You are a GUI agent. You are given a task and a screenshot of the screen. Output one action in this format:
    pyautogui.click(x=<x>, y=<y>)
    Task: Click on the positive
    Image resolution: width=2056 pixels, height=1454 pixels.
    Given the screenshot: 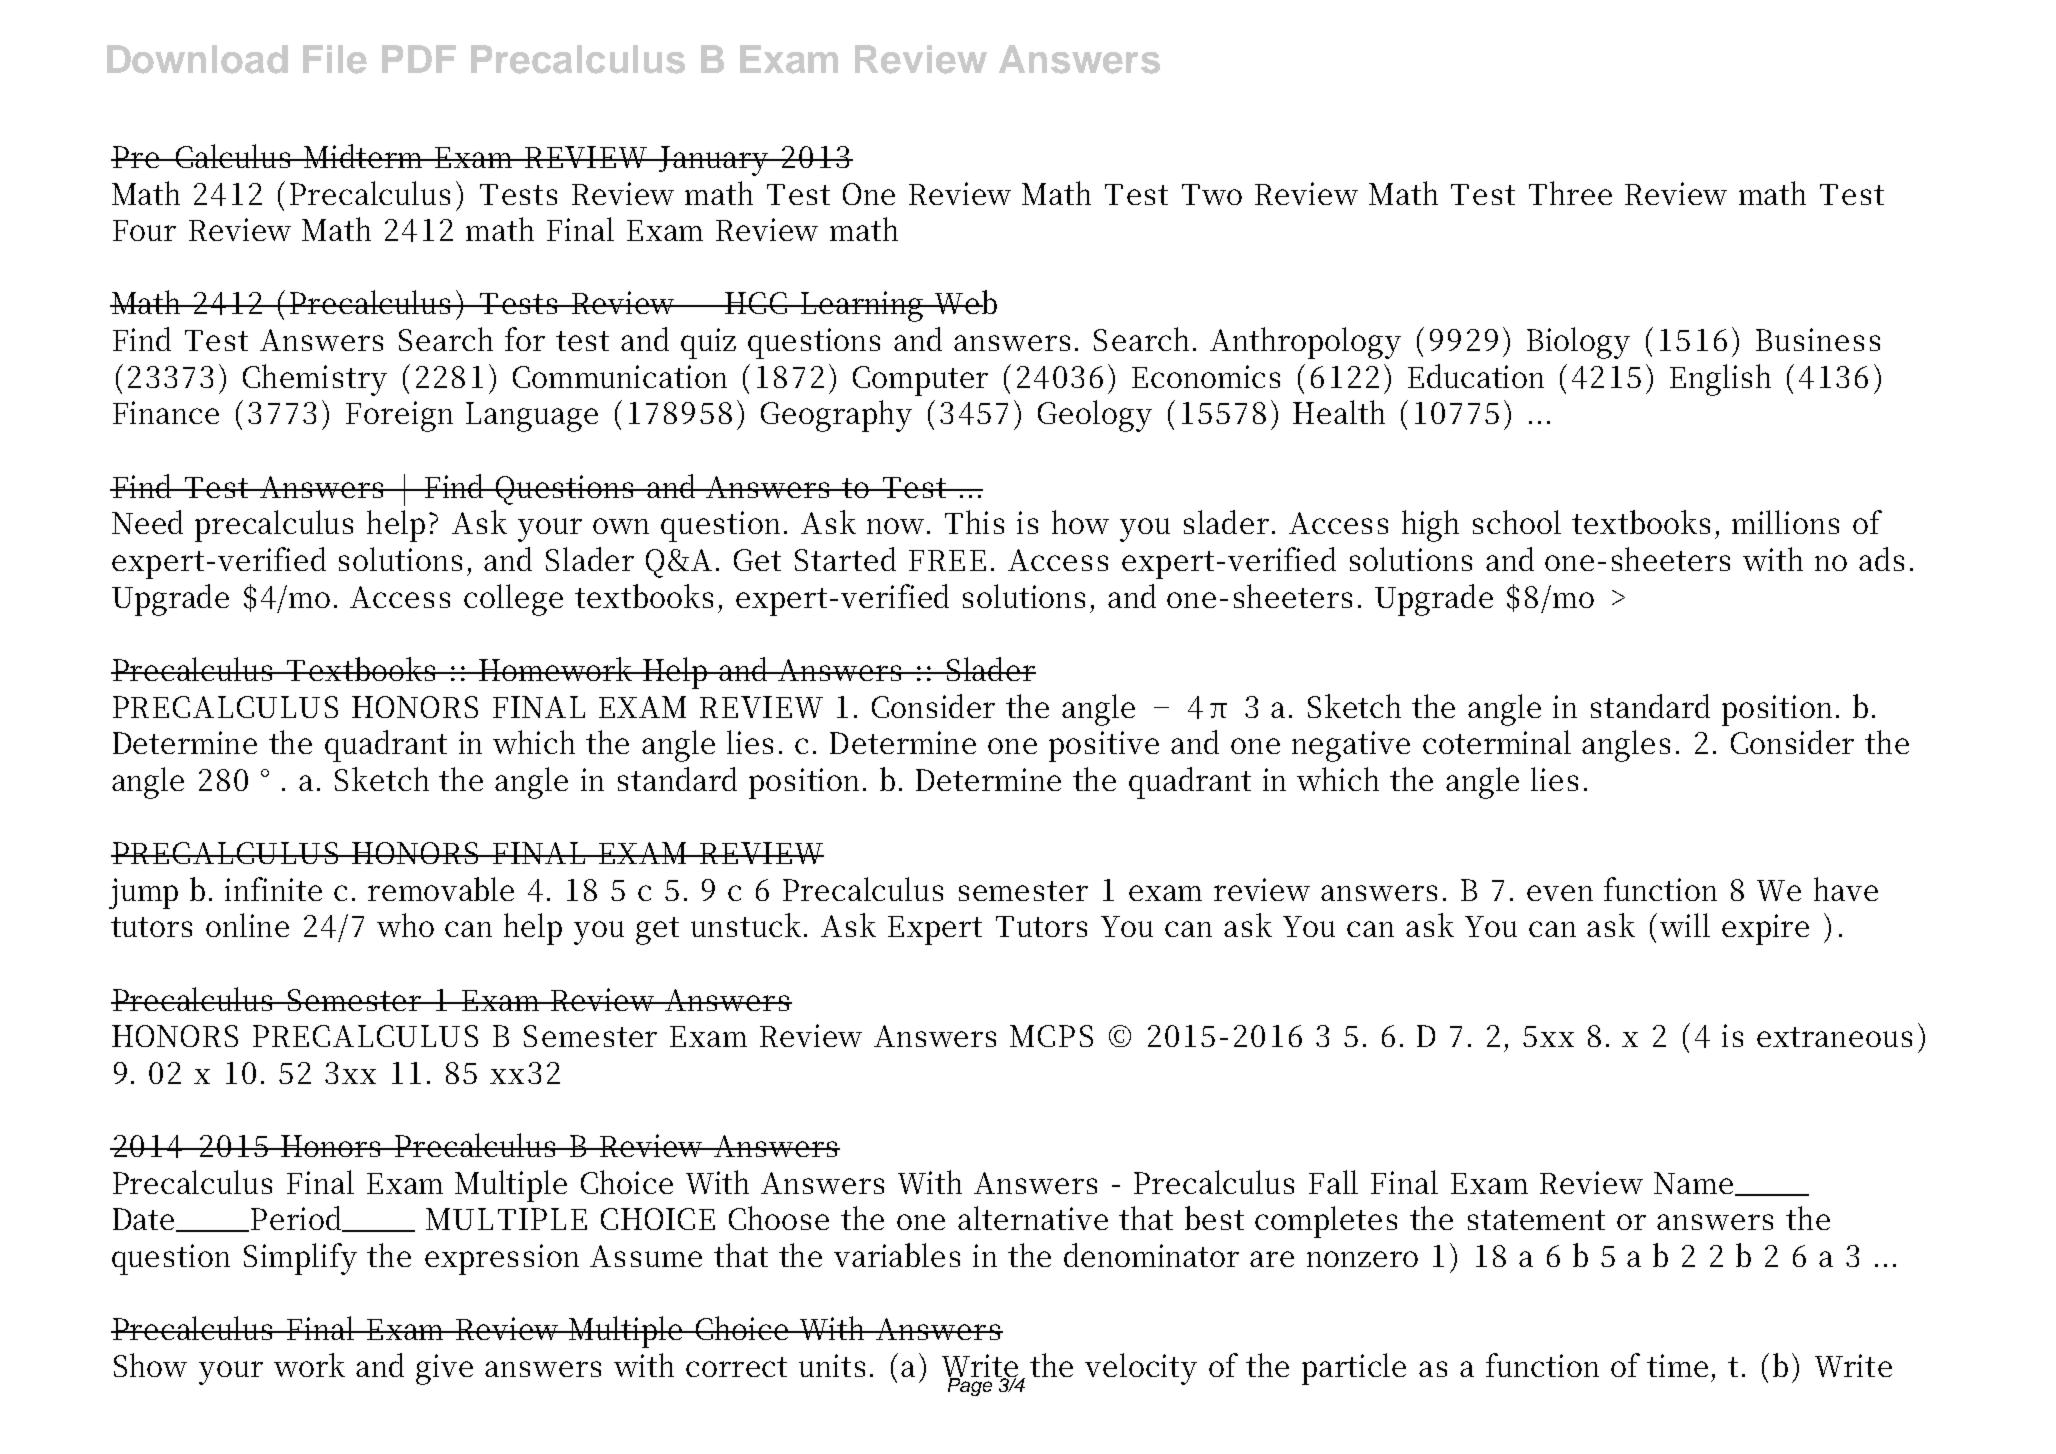 What is the action you would take?
    pyautogui.click(x=1104, y=746)
